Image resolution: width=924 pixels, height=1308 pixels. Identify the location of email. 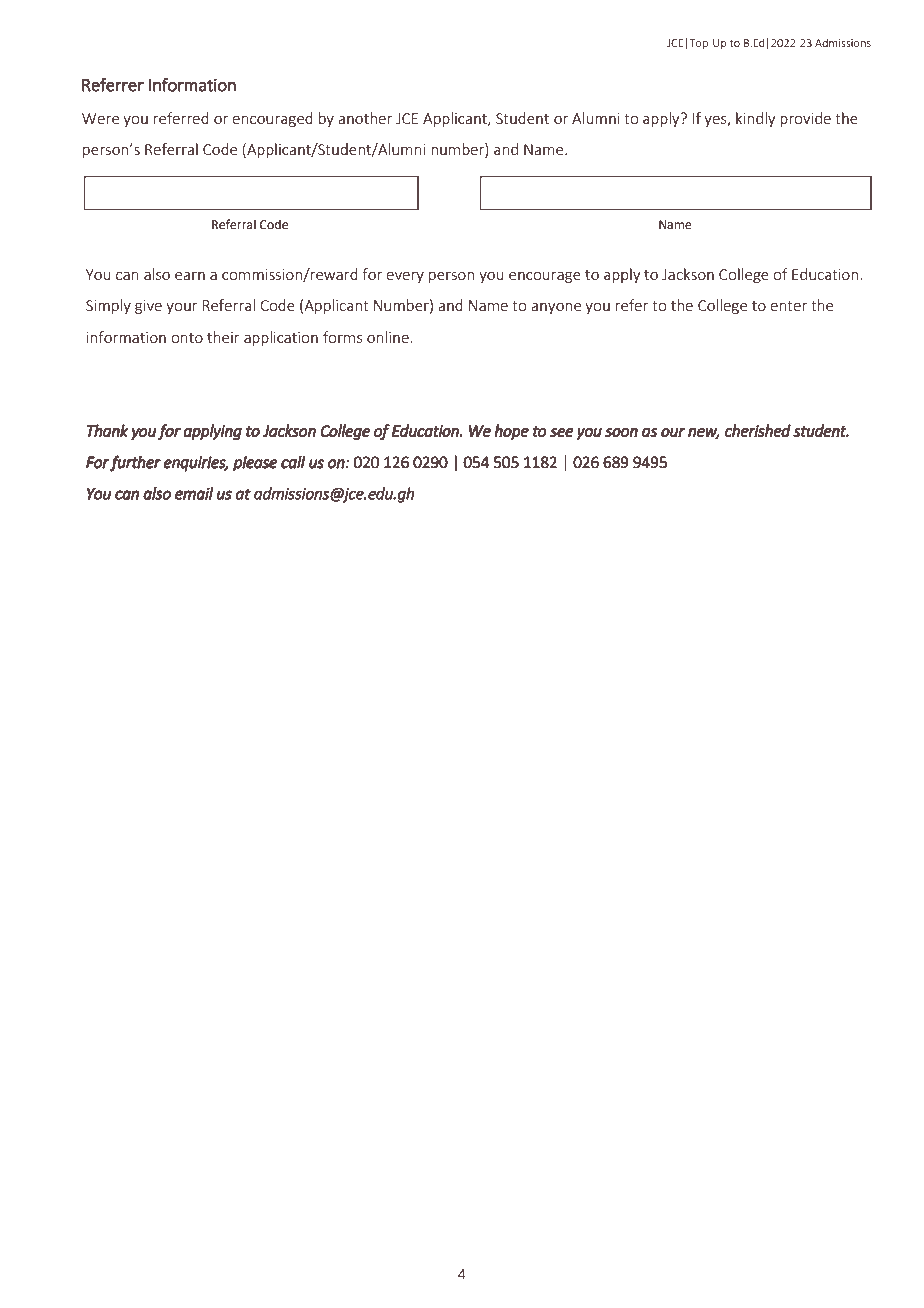
(194, 493).
